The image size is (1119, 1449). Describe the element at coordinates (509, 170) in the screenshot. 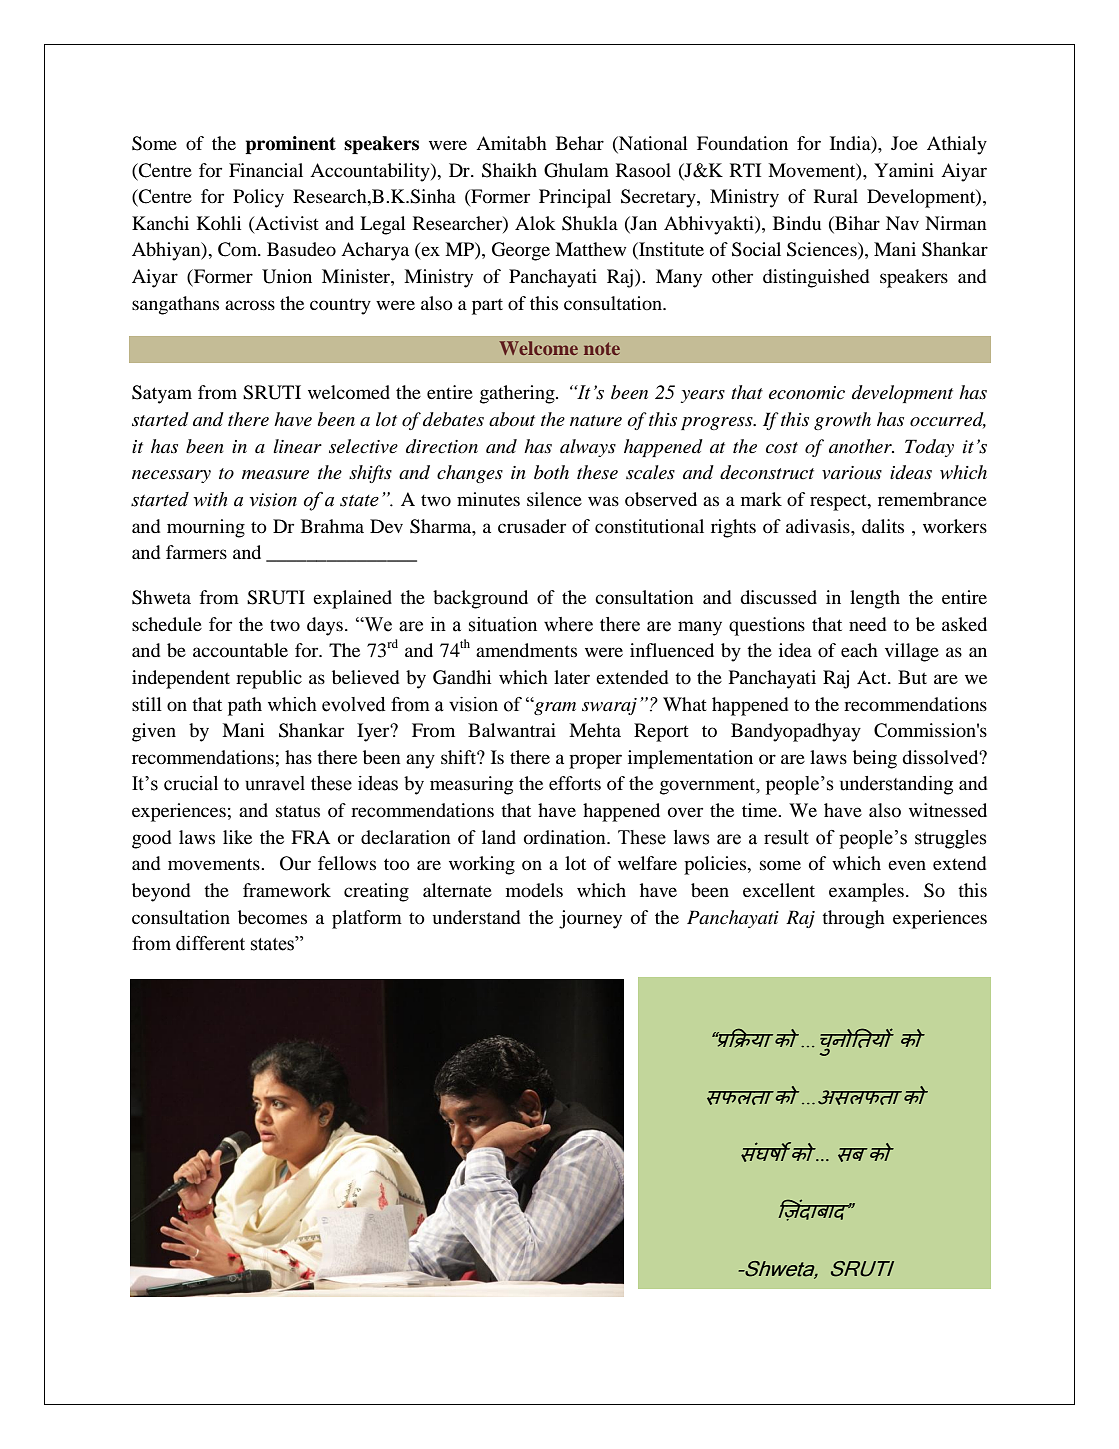

I see `Shaikh` at that location.
